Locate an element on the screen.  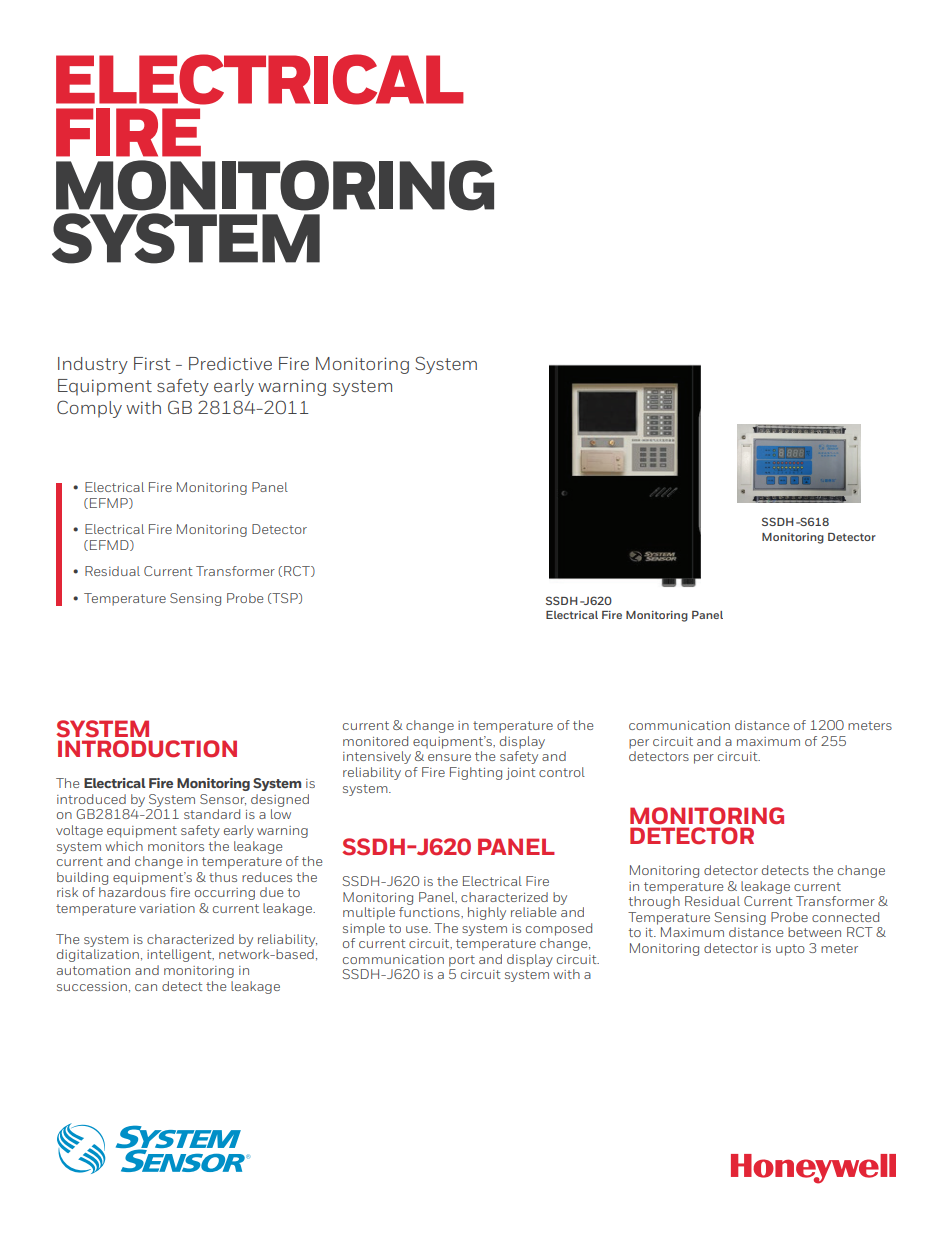
port is located at coordinates (462, 961).
